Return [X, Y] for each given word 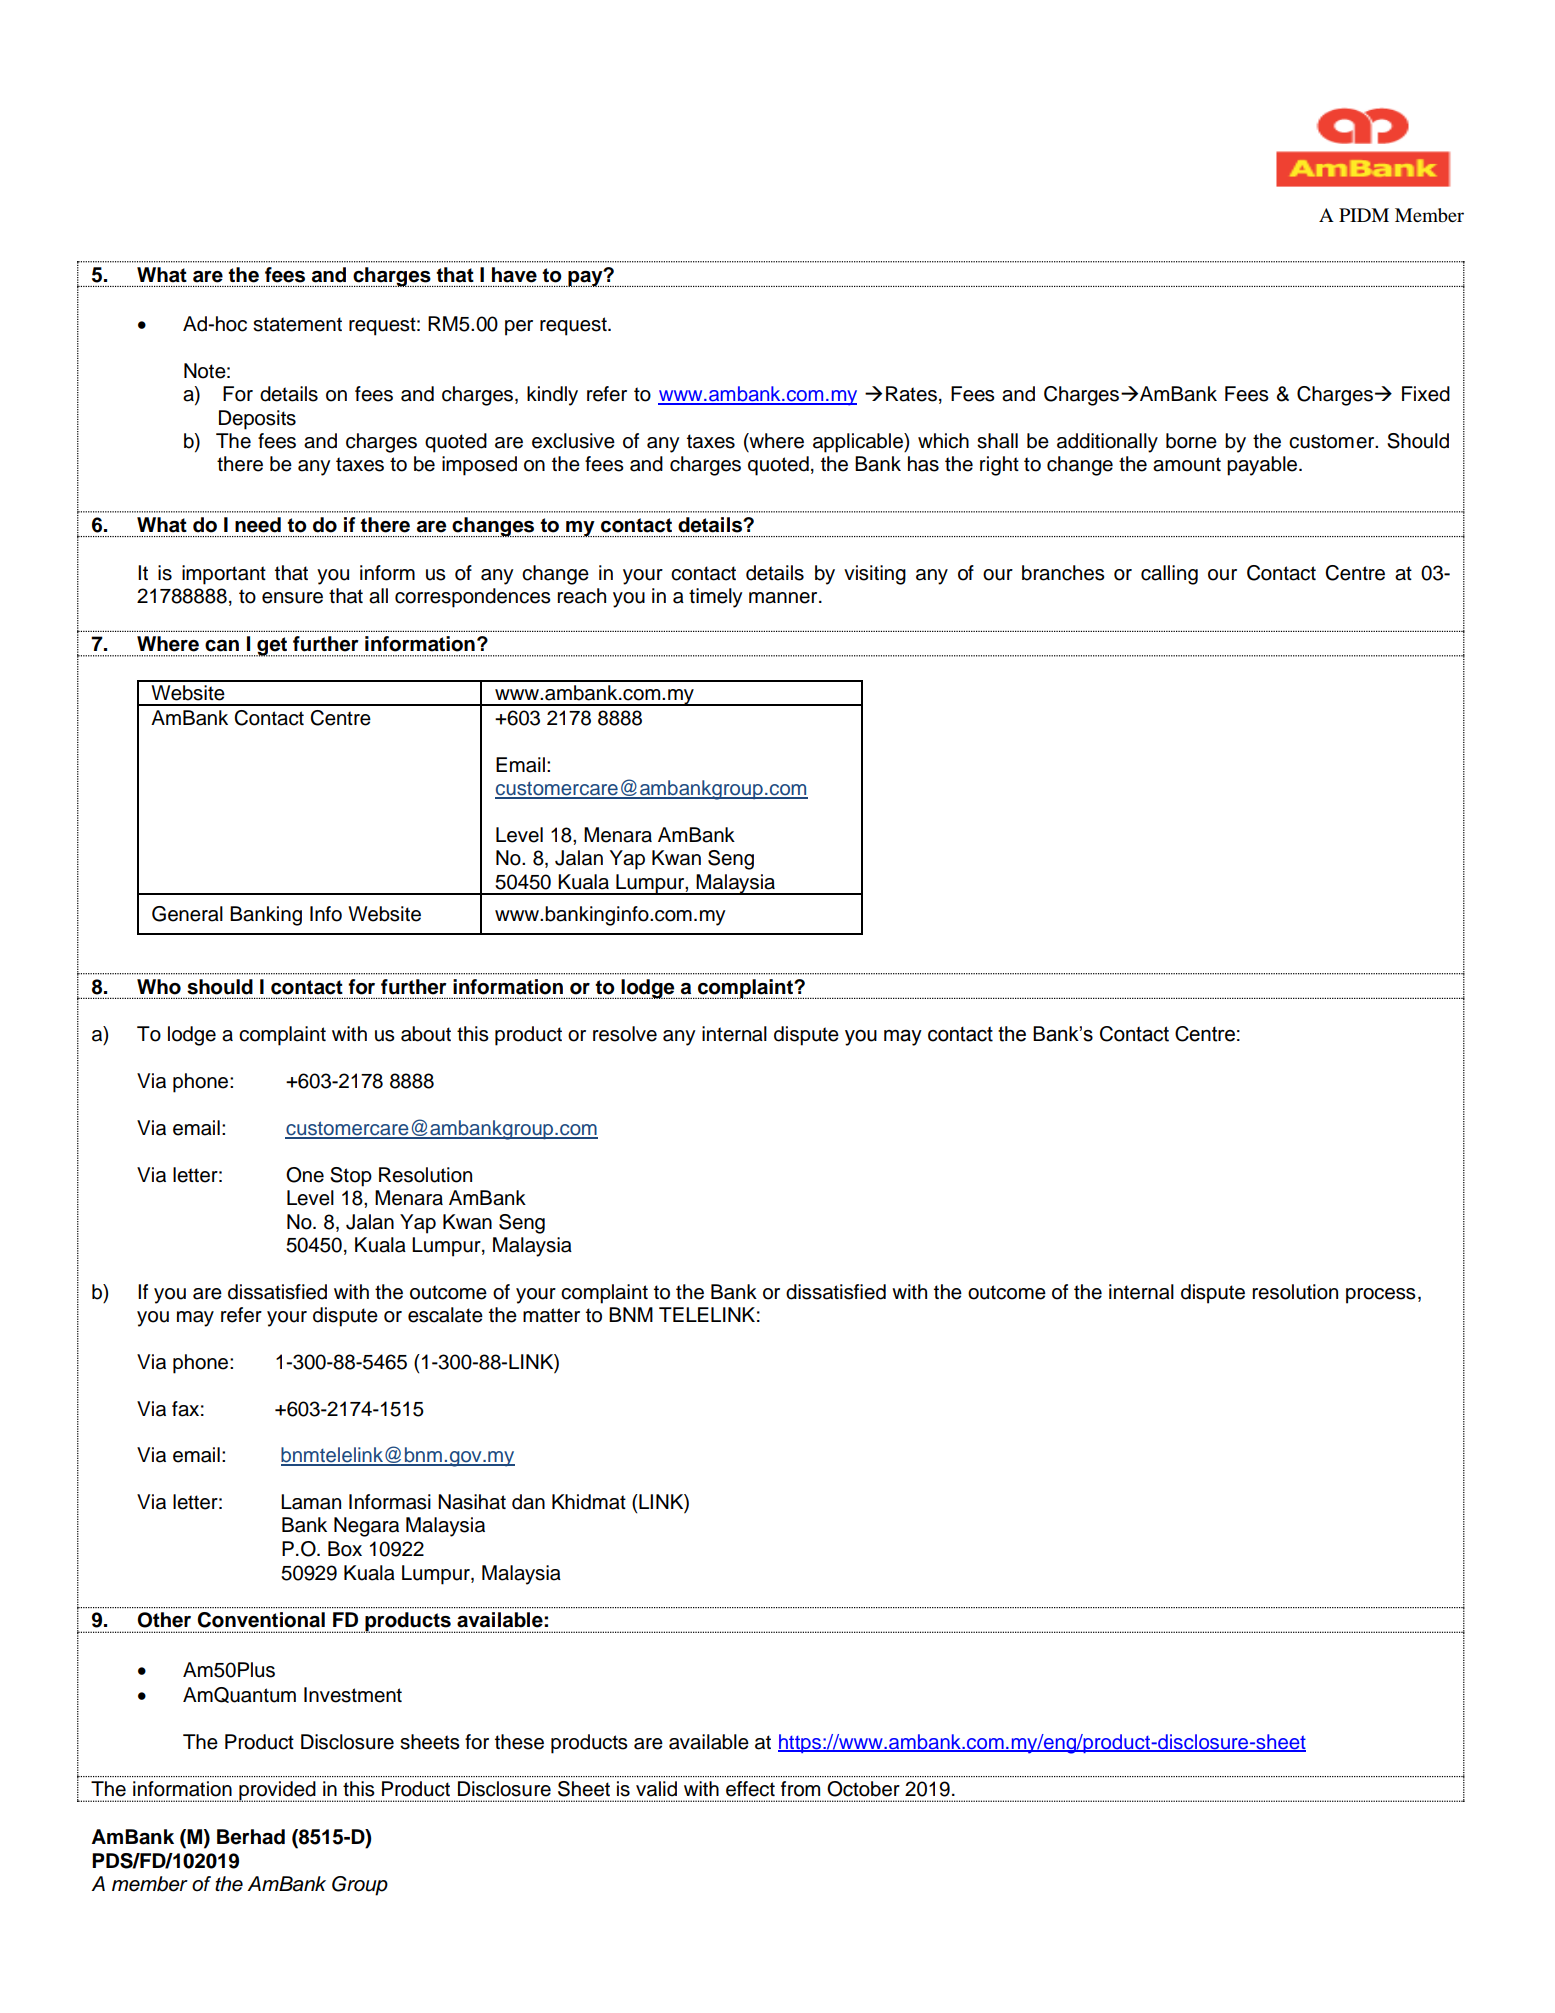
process [1381, 1296]
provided [277, 1791]
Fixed [1426, 394]
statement [297, 324]
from [800, 1789]
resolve [625, 1034]
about [426, 1034]
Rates [911, 394]
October [863, 1789]
